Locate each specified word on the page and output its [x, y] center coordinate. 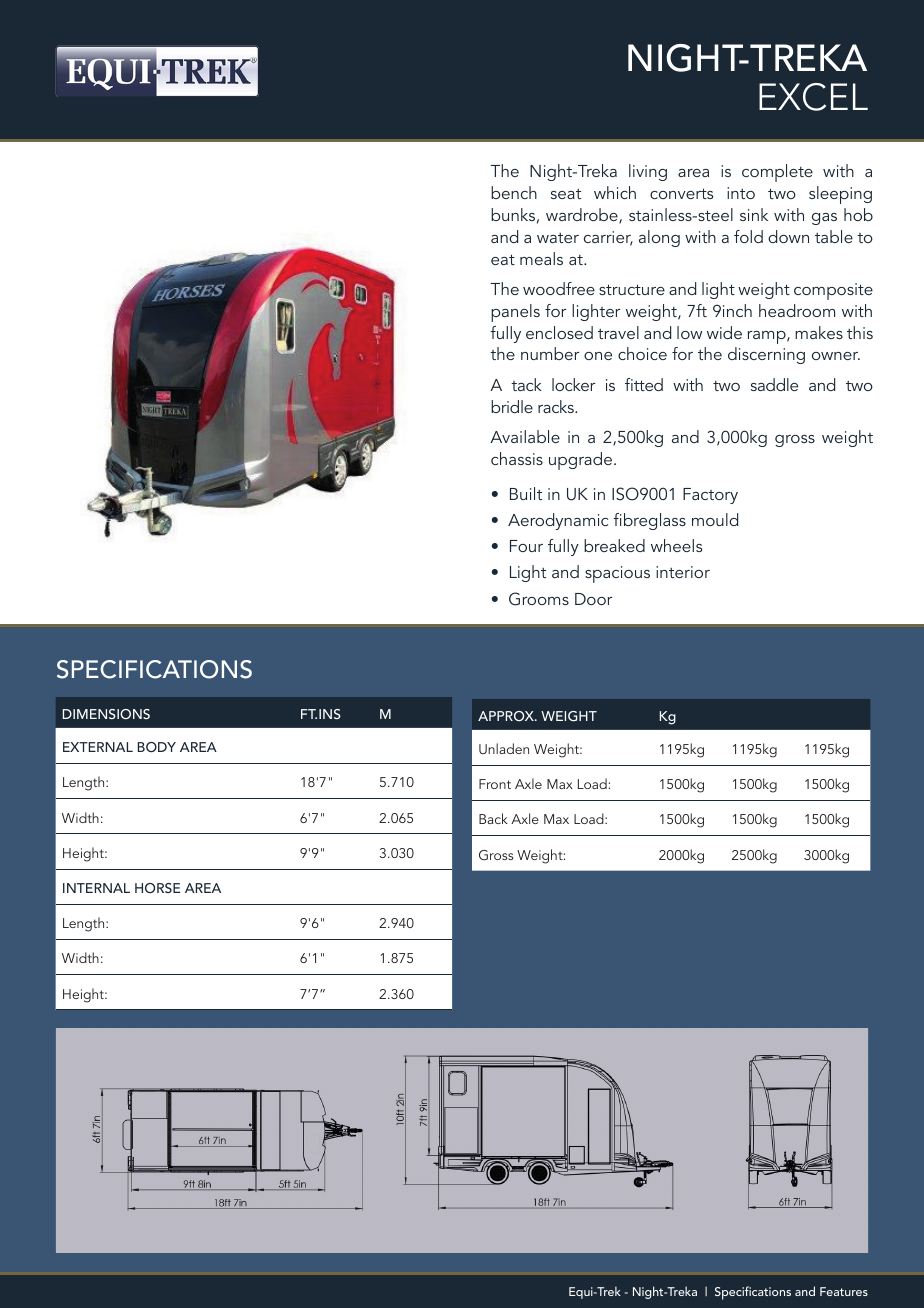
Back [493, 818]
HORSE [157, 888]
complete [777, 173]
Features [844, 1291]
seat [566, 194]
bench [514, 192]
